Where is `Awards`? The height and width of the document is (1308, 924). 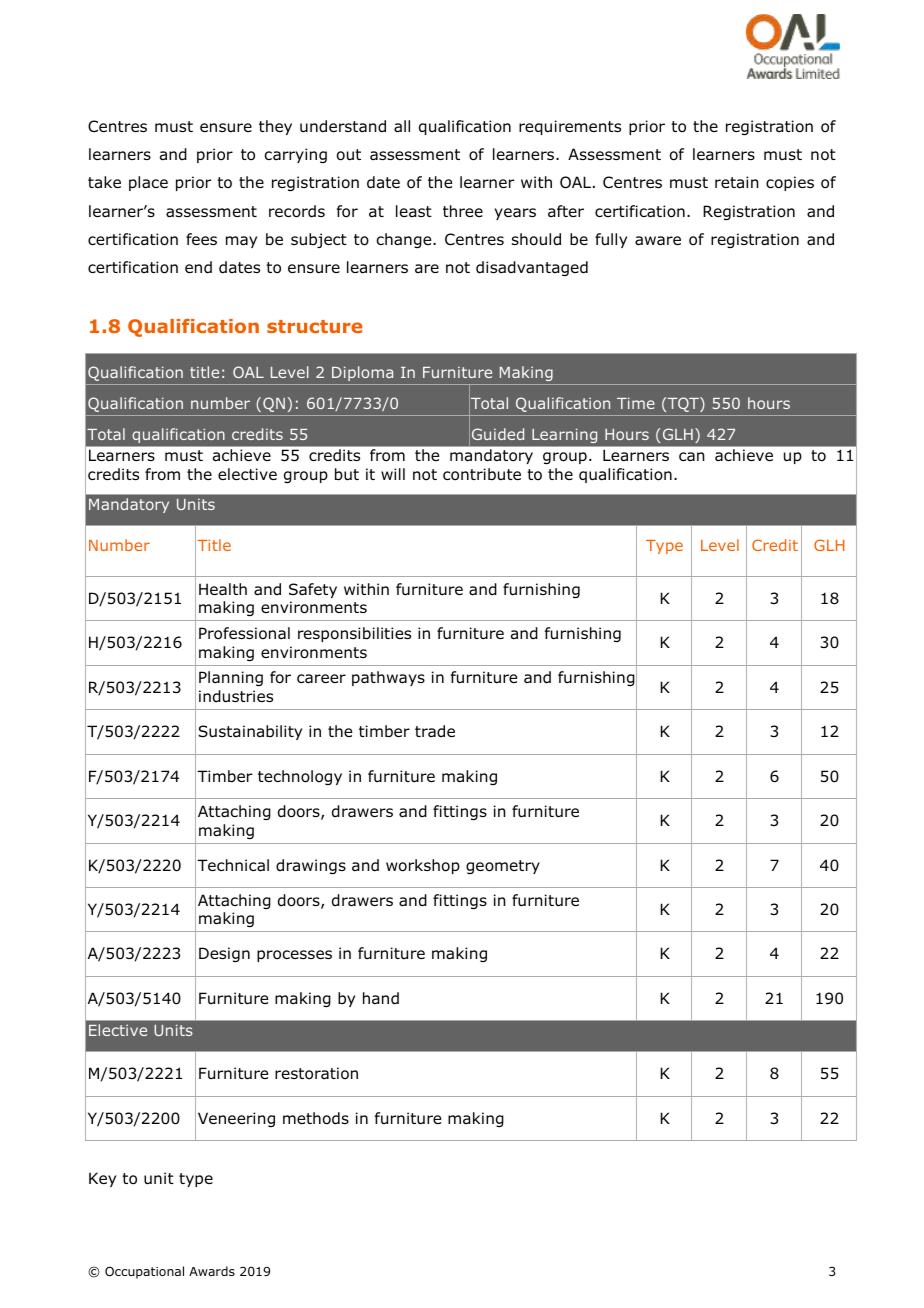
Awards is located at coordinates (212, 1271).
